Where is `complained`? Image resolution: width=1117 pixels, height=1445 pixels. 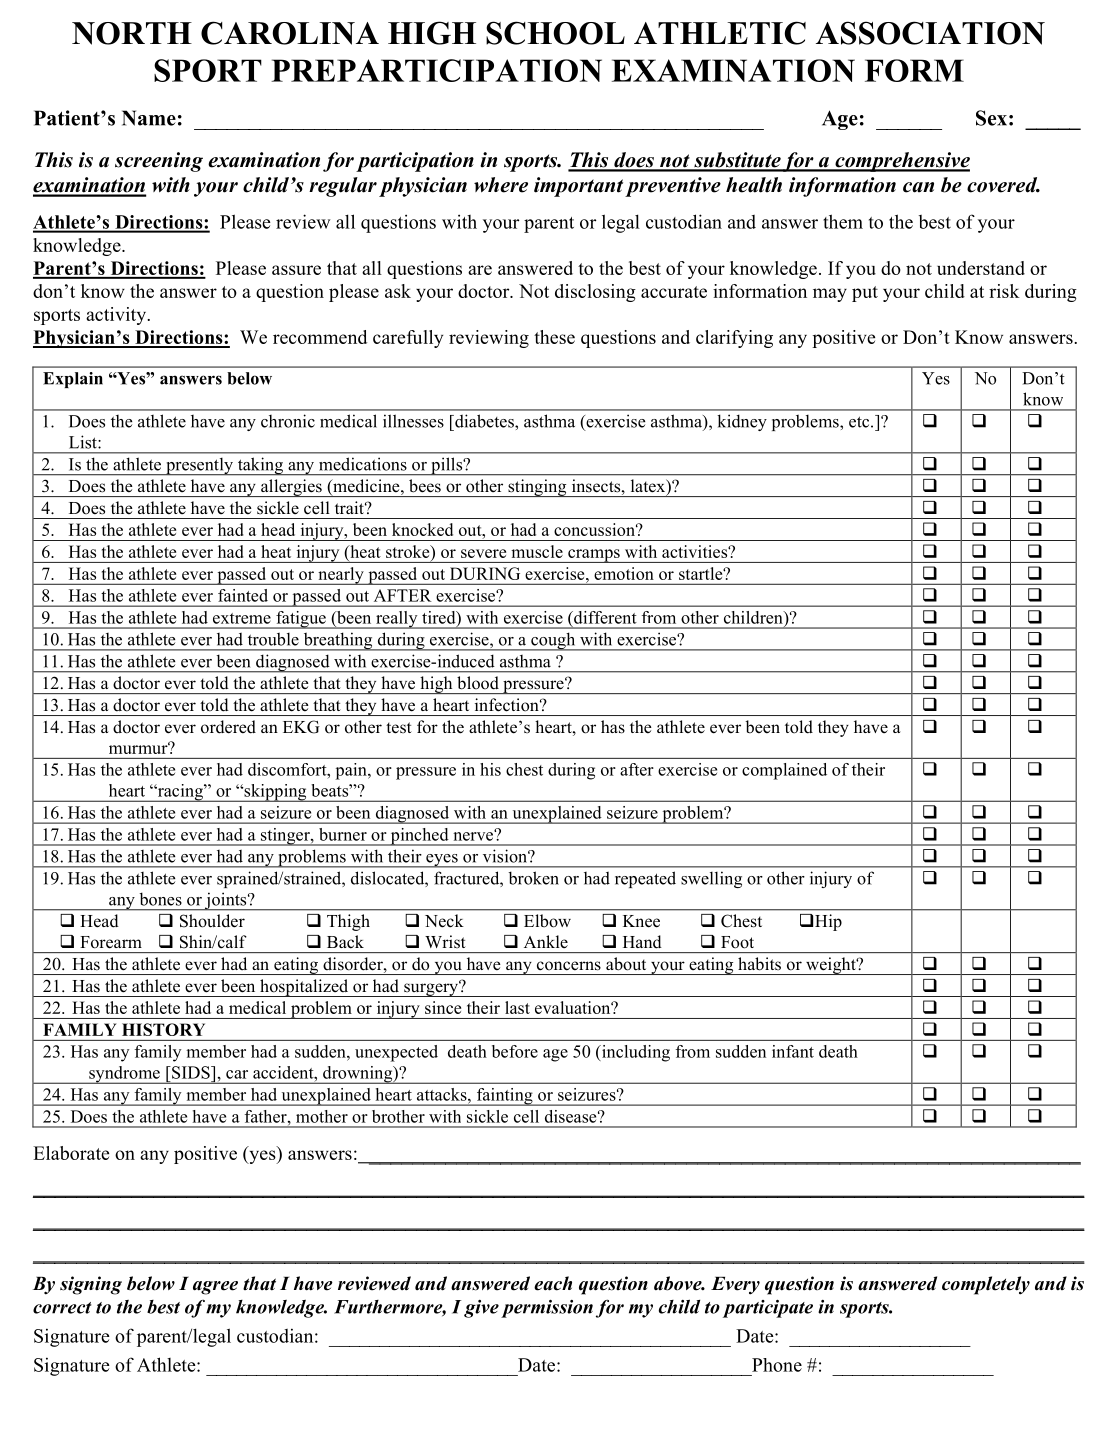
complained is located at coordinates (784, 771).
